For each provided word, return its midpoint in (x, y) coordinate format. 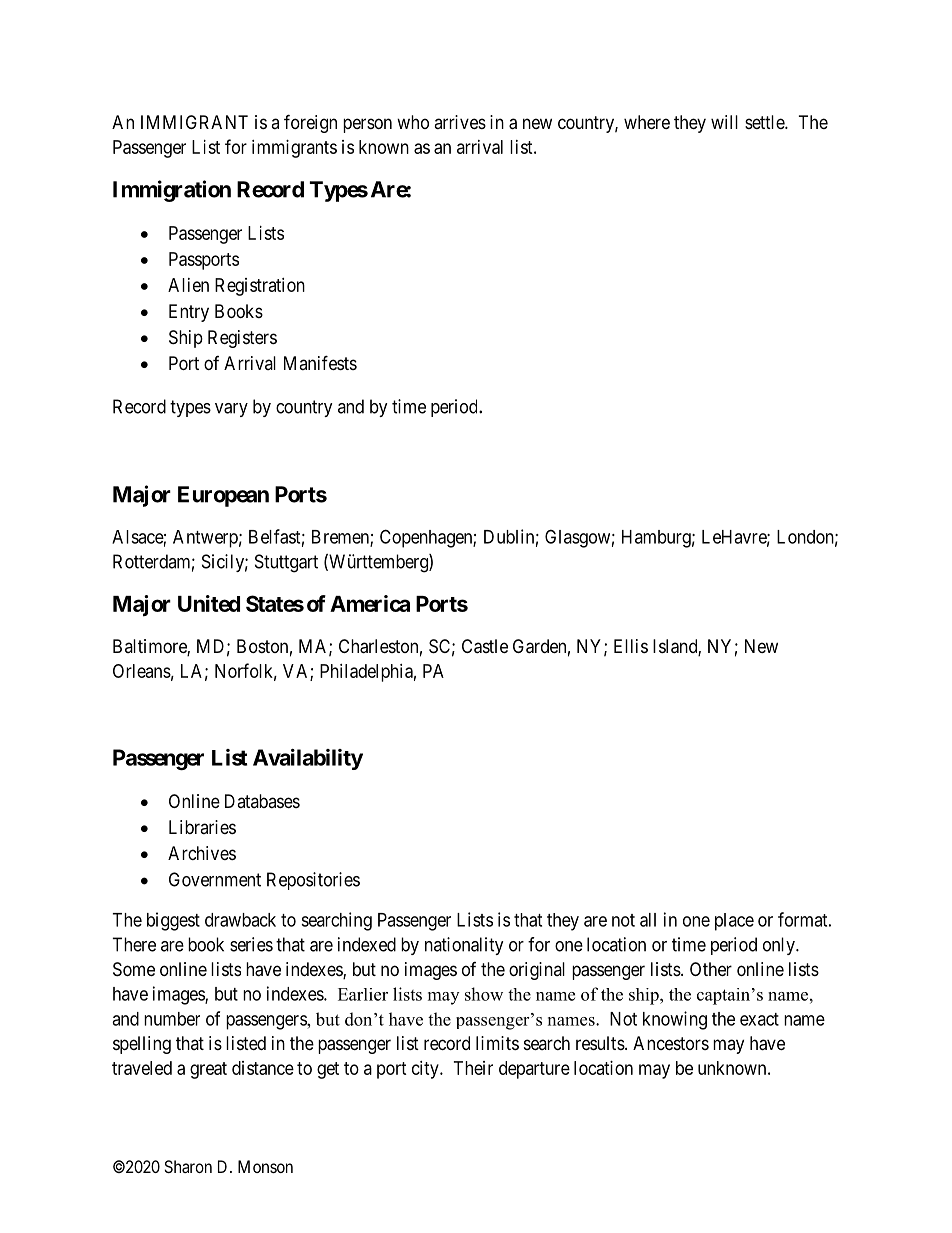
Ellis (631, 646)
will (724, 122)
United (209, 603)
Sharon (188, 1166)
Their (473, 1068)
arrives (460, 122)
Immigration (172, 191)
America (370, 603)
